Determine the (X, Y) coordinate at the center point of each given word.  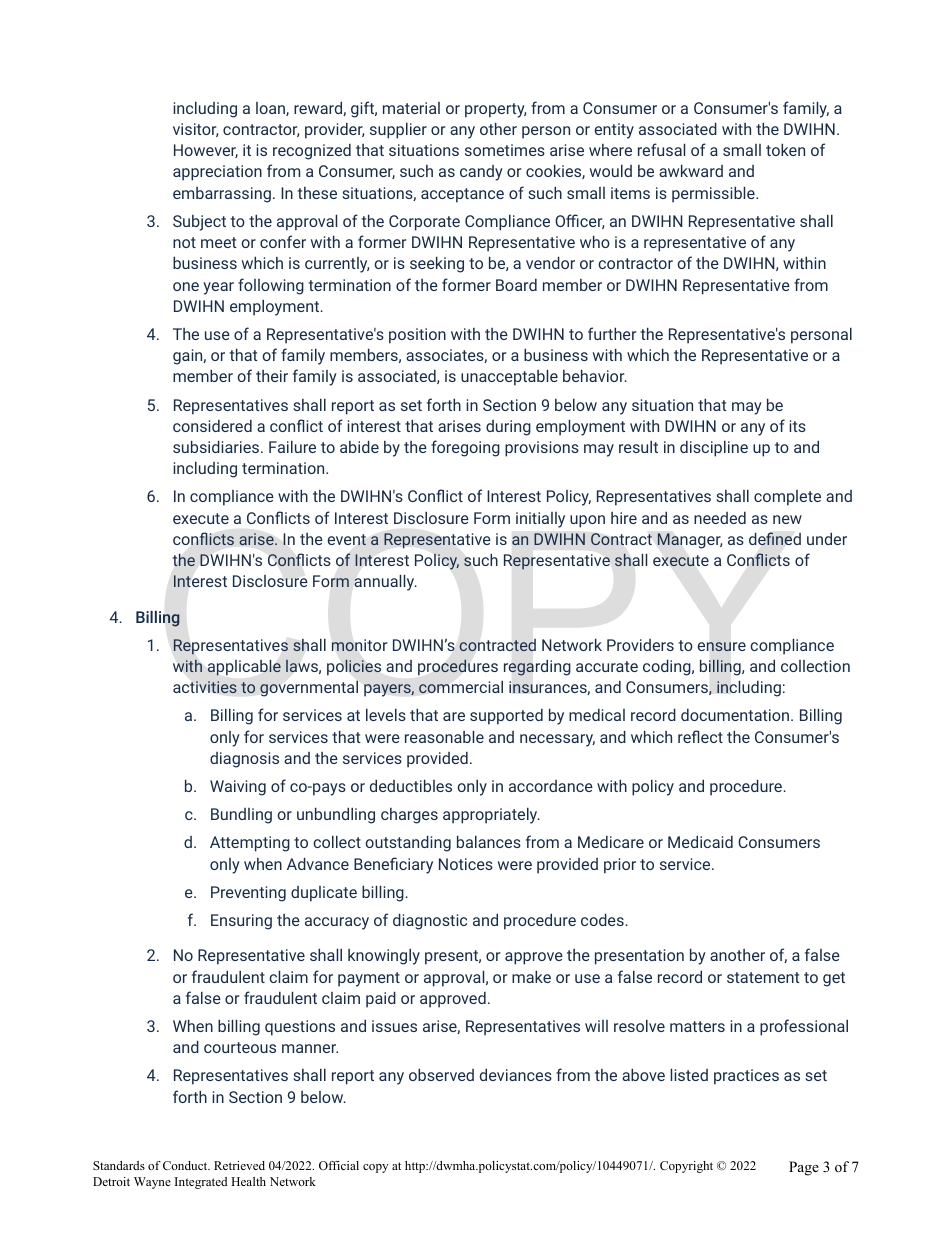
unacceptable (509, 377)
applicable (244, 668)
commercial (461, 687)
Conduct (186, 1165)
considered (212, 426)
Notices (466, 864)
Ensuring (241, 922)
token (785, 149)
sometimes (505, 150)
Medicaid (700, 841)
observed (441, 1074)
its (797, 426)
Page (804, 1168)
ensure (722, 647)
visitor (195, 130)
